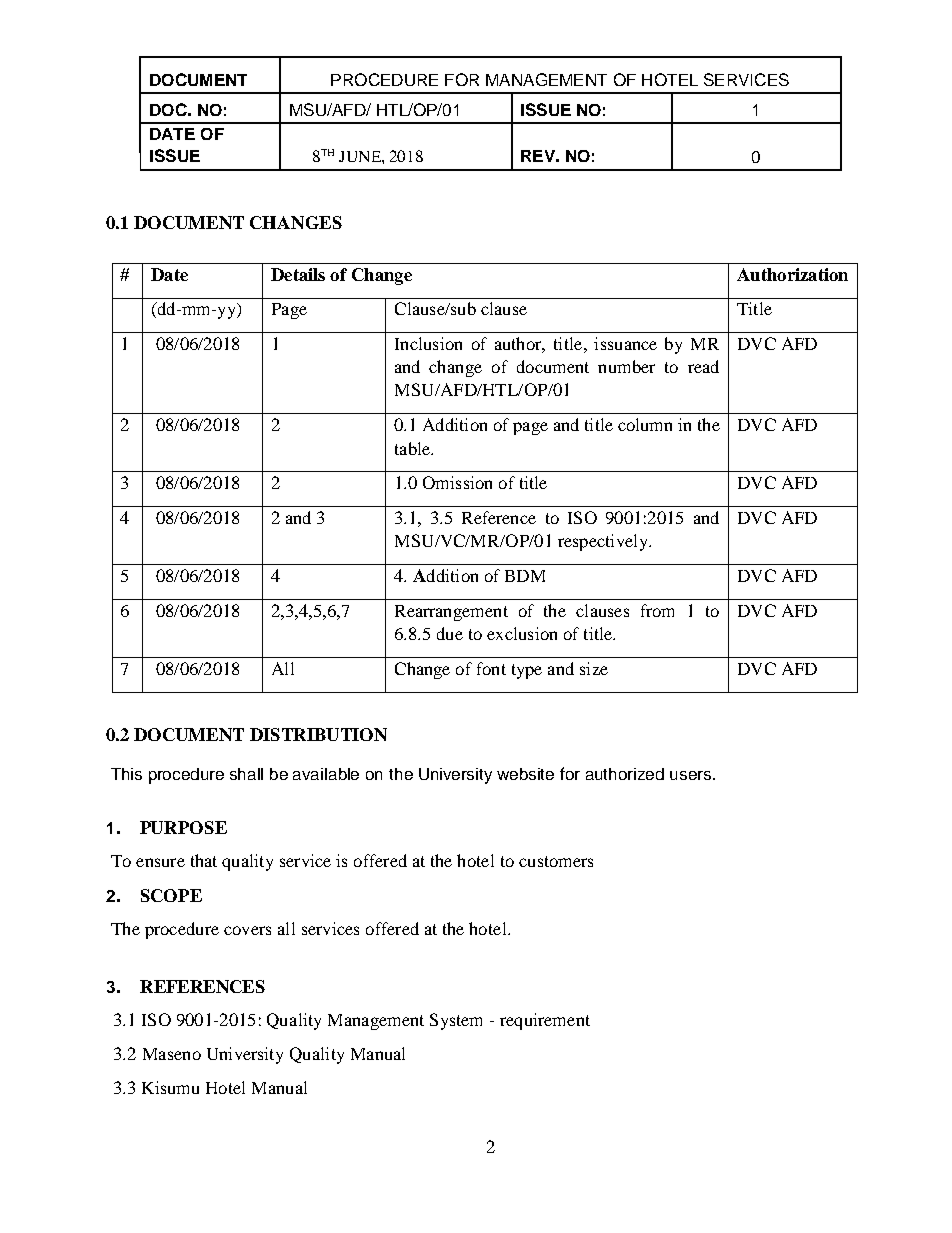  I want to click on Omission, so click(457, 482).
